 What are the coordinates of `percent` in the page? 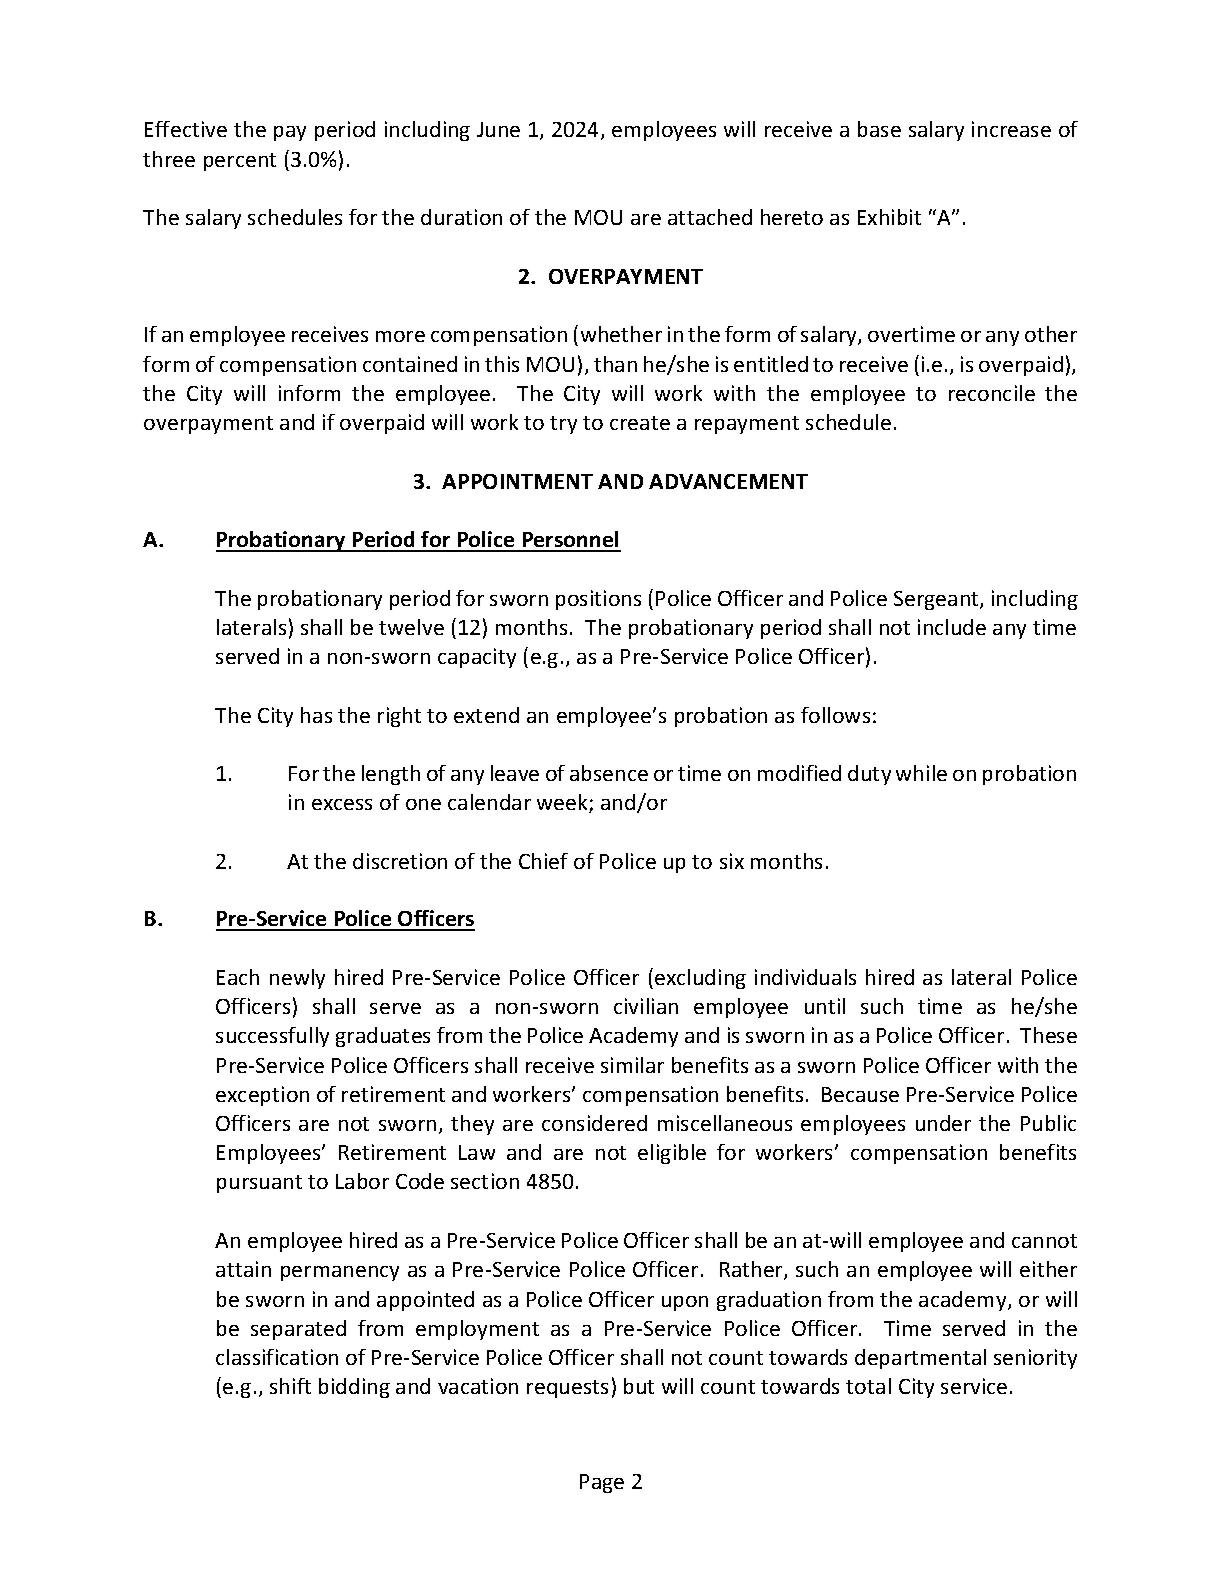 It's located at (240, 162).
